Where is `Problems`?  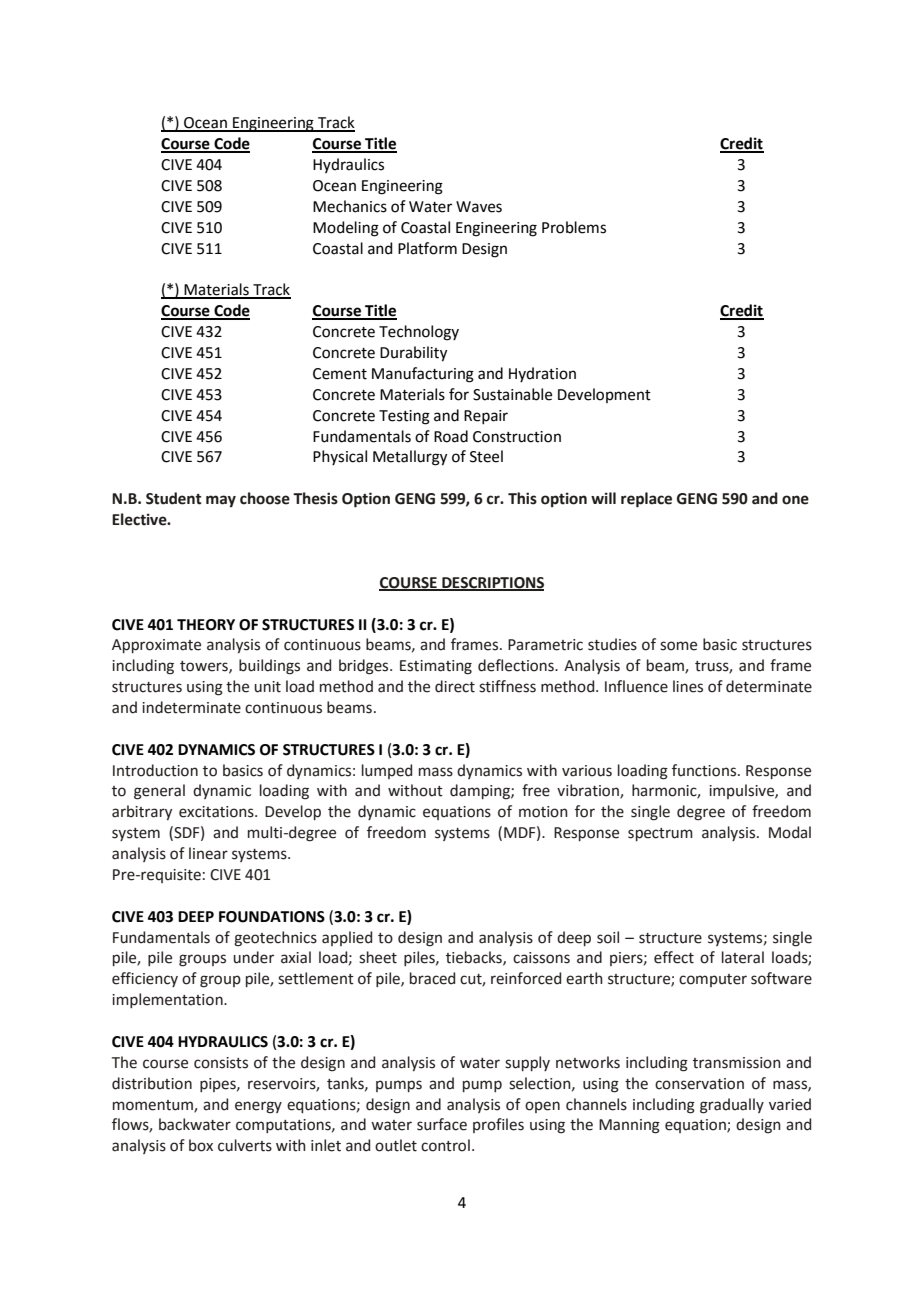 Problems is located at coordinates (574, 227).
